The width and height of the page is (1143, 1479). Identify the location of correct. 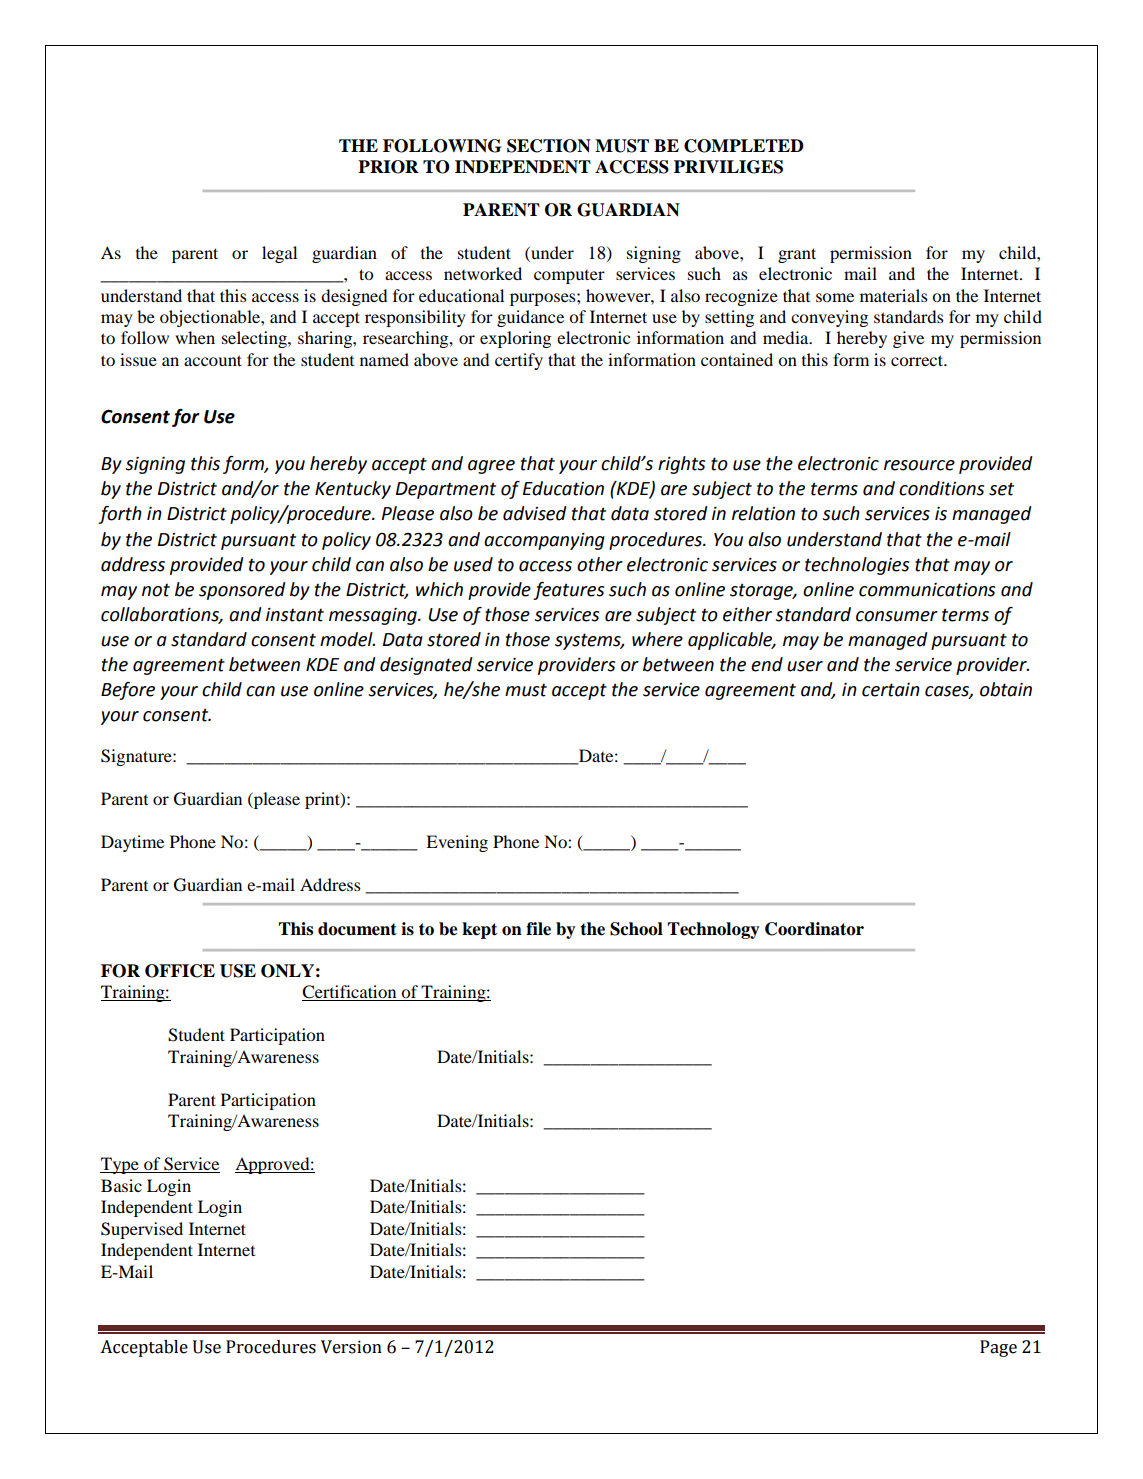
(918, 360).
